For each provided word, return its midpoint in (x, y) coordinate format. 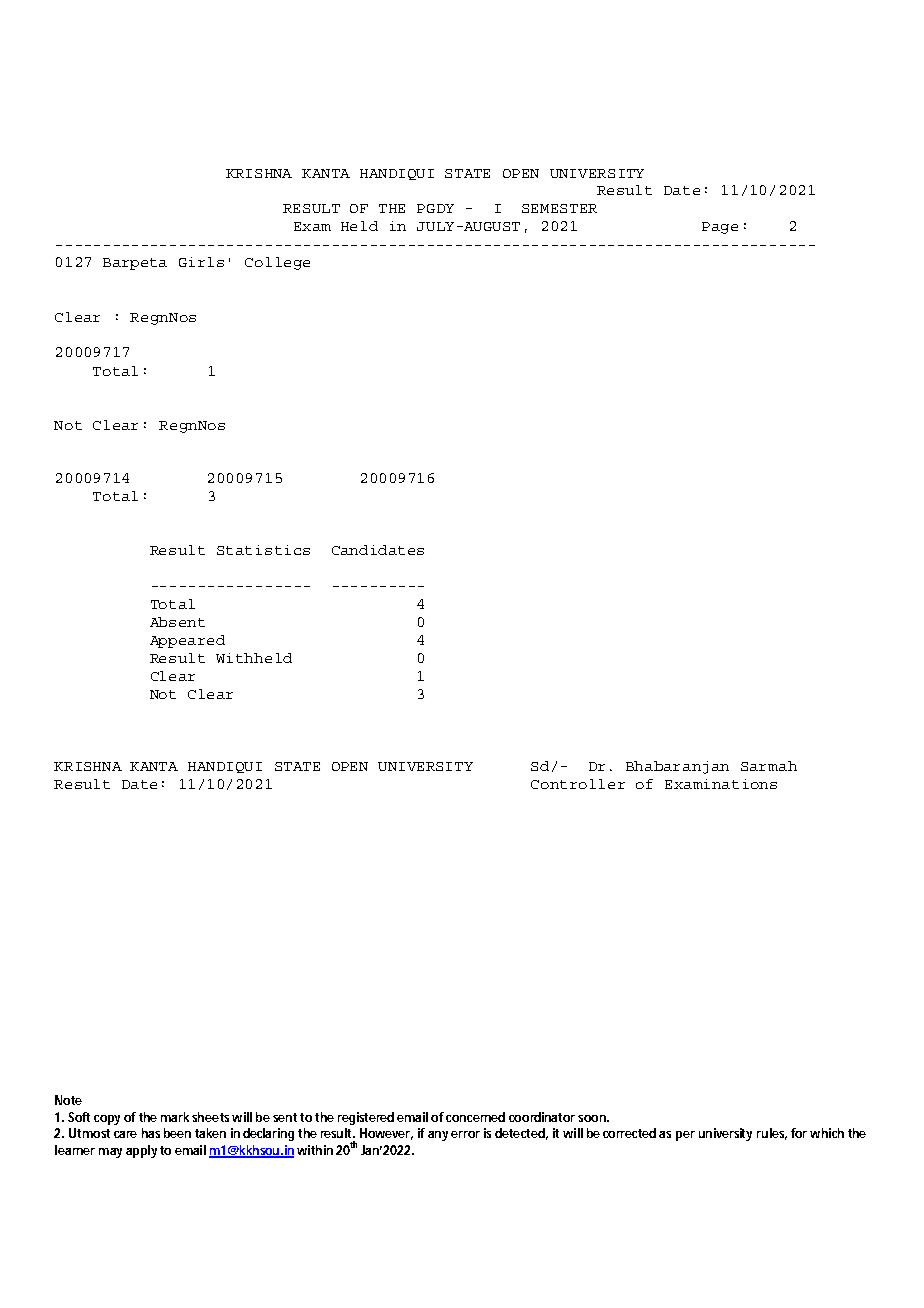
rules (772, 1134)
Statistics (263, 550)
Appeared (187, 641)
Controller (578, 784)
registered (366, 1118)
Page (720, 228)
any (438, 1136)
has (151, 1133)
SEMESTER (559, 208)
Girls (201, 262)
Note (68, 1100)
